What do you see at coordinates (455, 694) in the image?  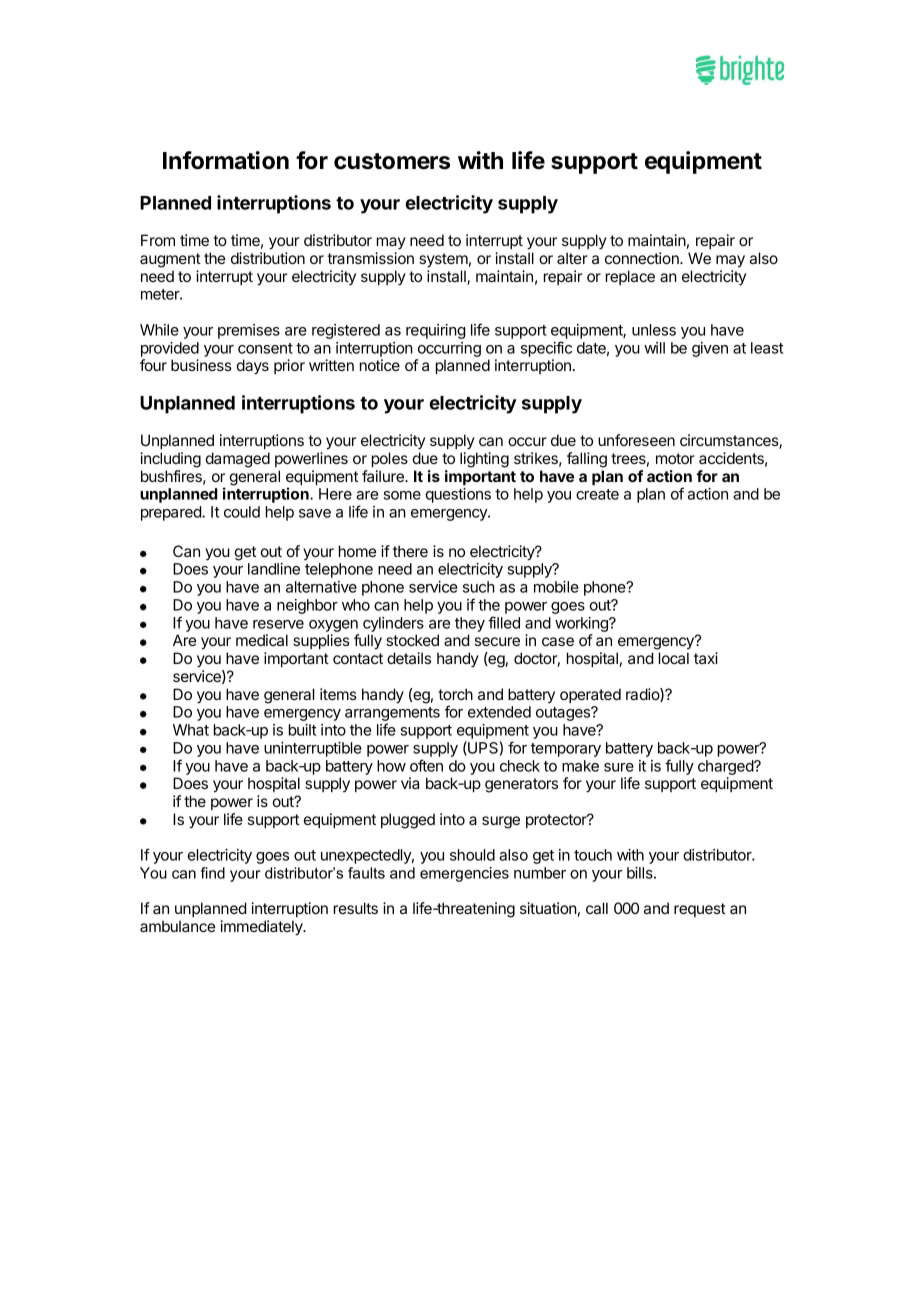 I see `torch` at bounding box center [455, 694].
